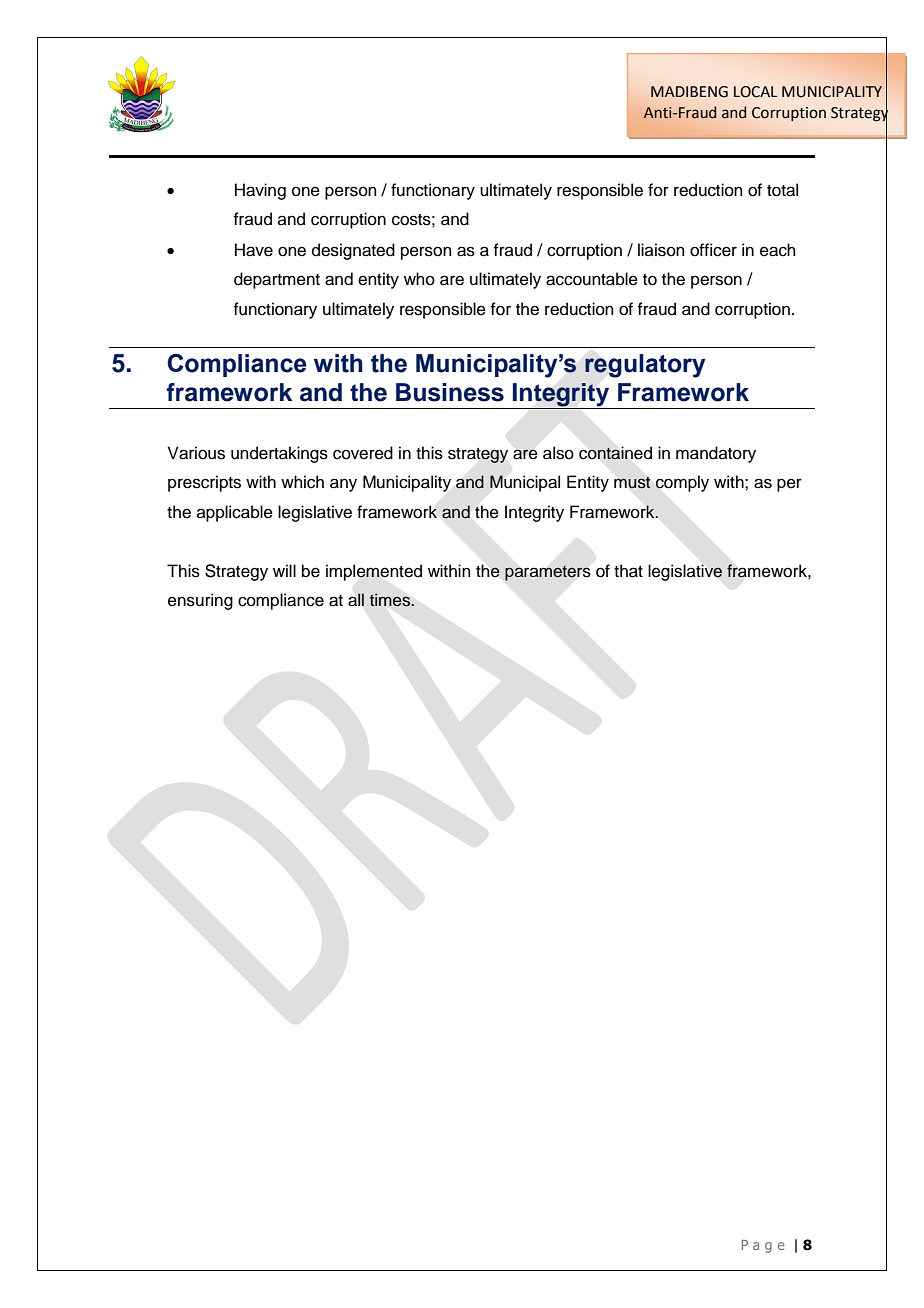  What do you see at coordinates (645, 366) in the document?
I see `regulatory` at bounding box center [645, 366].
